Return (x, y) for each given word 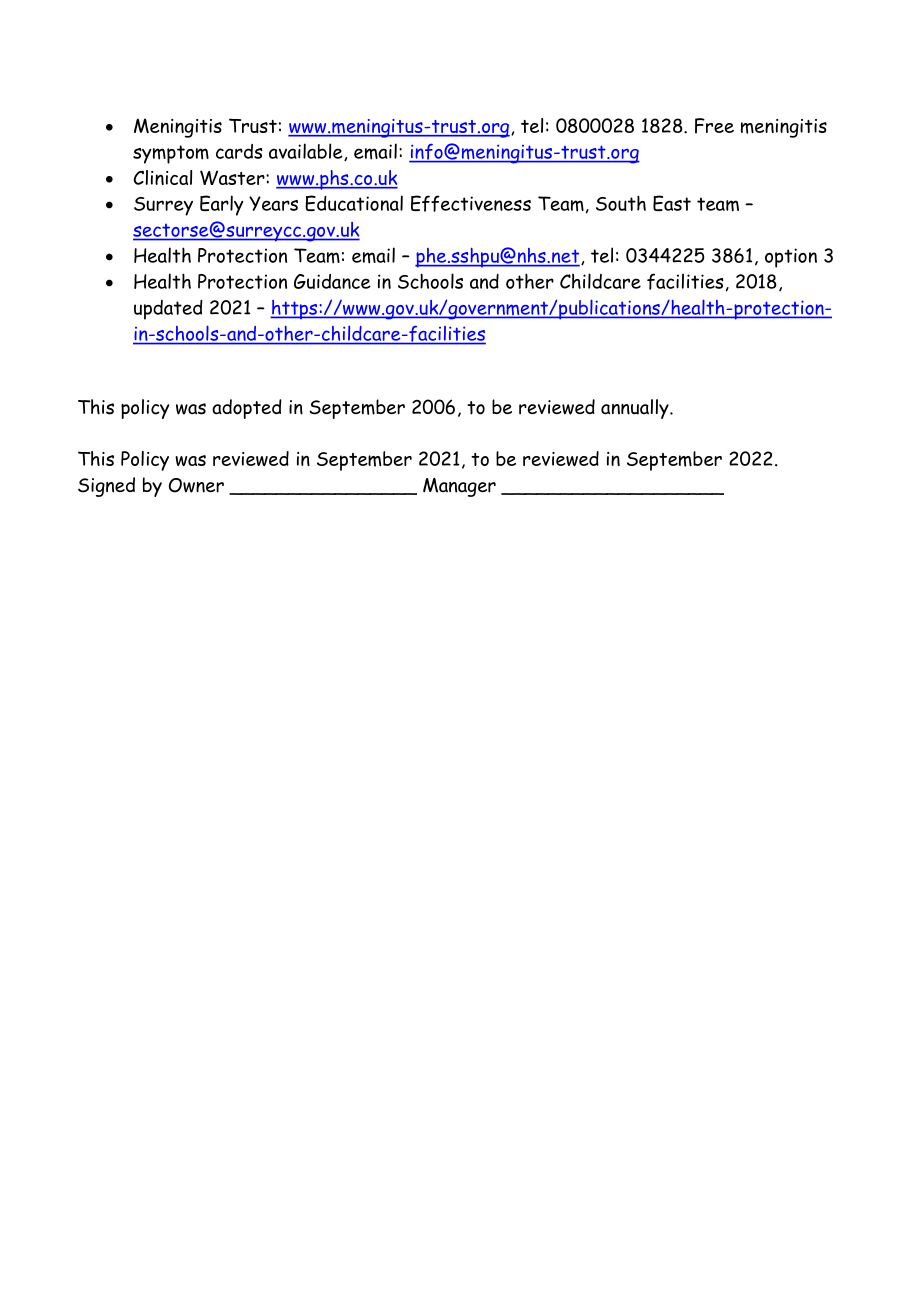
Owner (196, 485)
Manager (459, 487)
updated (168, 310)
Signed (106, 487)
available (307, 152)
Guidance (332, 281)
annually (636, 409)
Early (222, 205)
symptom (171, 154)
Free (714, 126)
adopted (247, 409)
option (791, 258)
